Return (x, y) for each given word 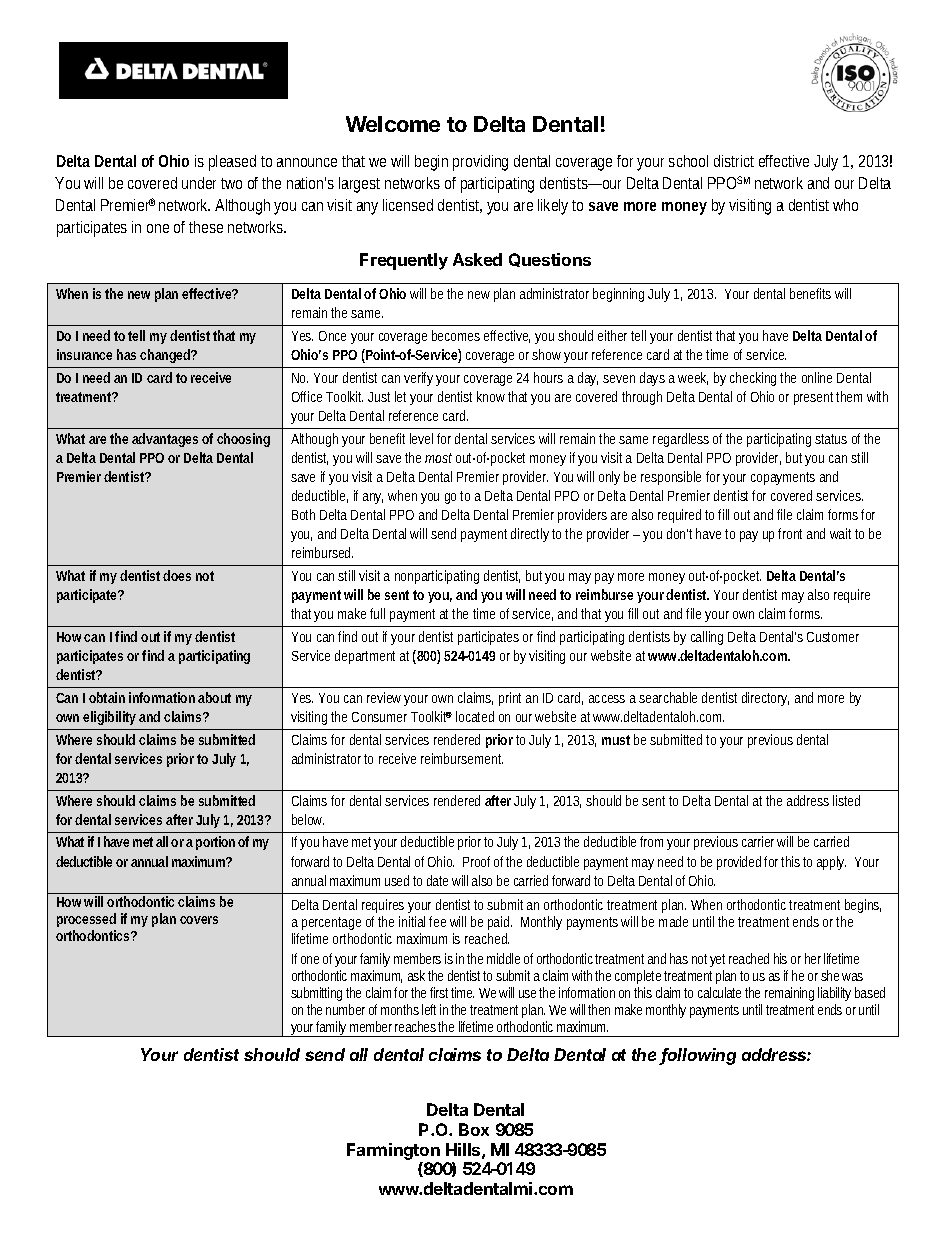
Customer (833, 637)
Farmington (393, 1151)
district (734, 161)
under (202, 183)
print (510, 699)
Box (474, 1129)
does (177, 575)
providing (480, 163)
